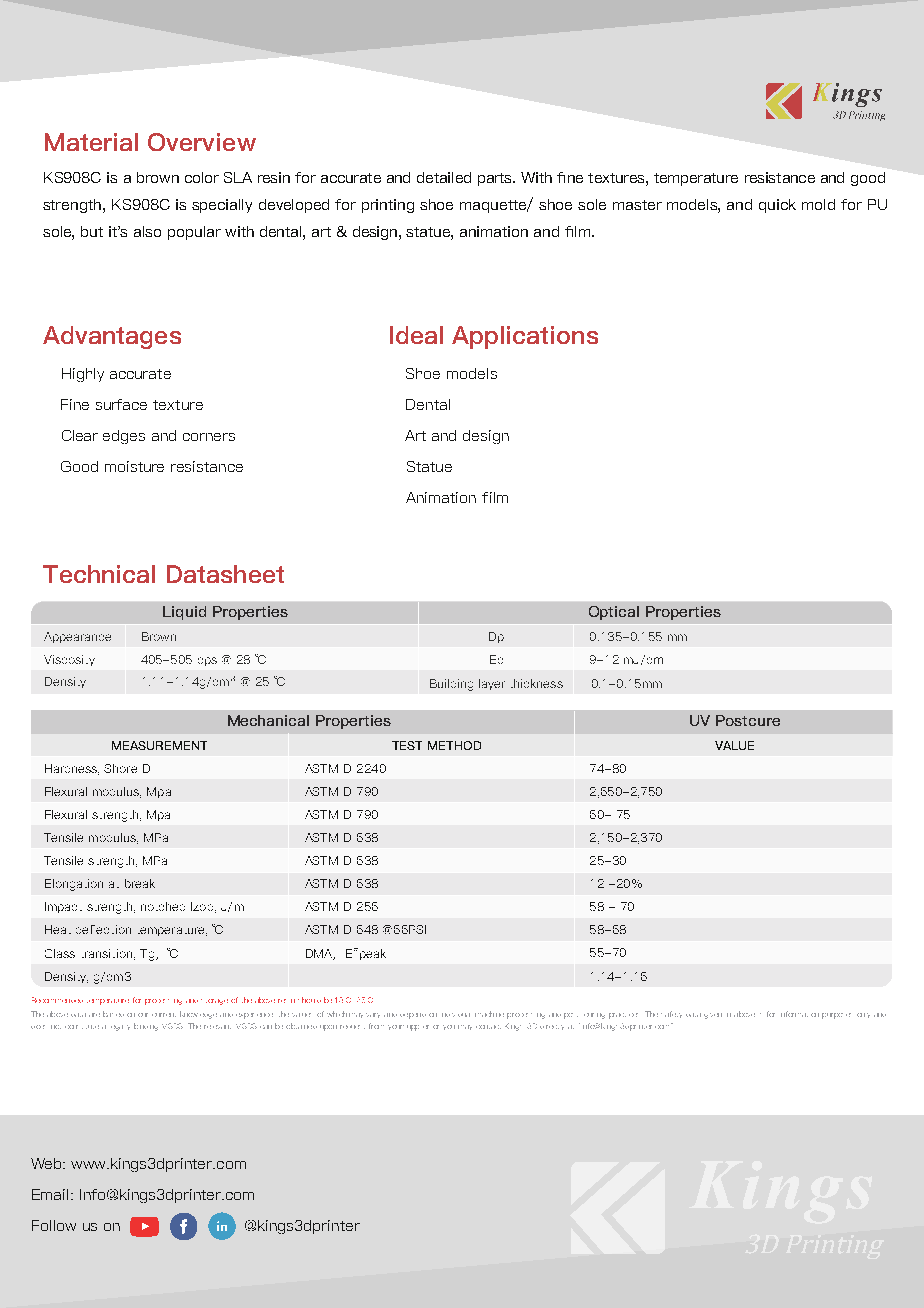 The image size is (924, 1308). I want to click on quick, so click(777, 206).
